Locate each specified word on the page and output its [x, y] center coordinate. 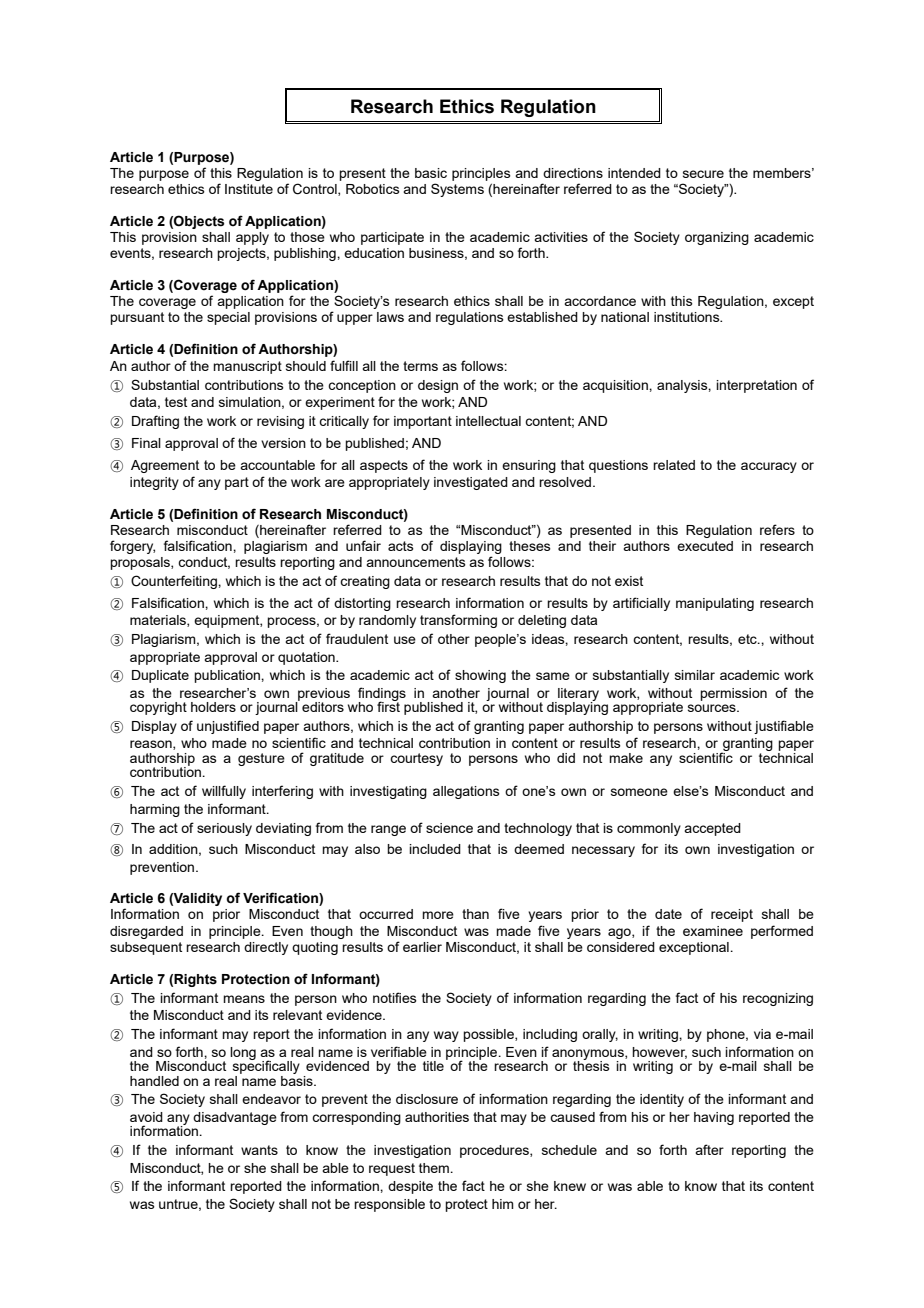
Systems [457, 190]
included [435, 849]
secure [703, 174]
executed [705, 546]
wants [259, 1150]
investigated [471, 483]
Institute [249, 189]
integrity [154, 483]
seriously [224, 829]
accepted [712, 829]
